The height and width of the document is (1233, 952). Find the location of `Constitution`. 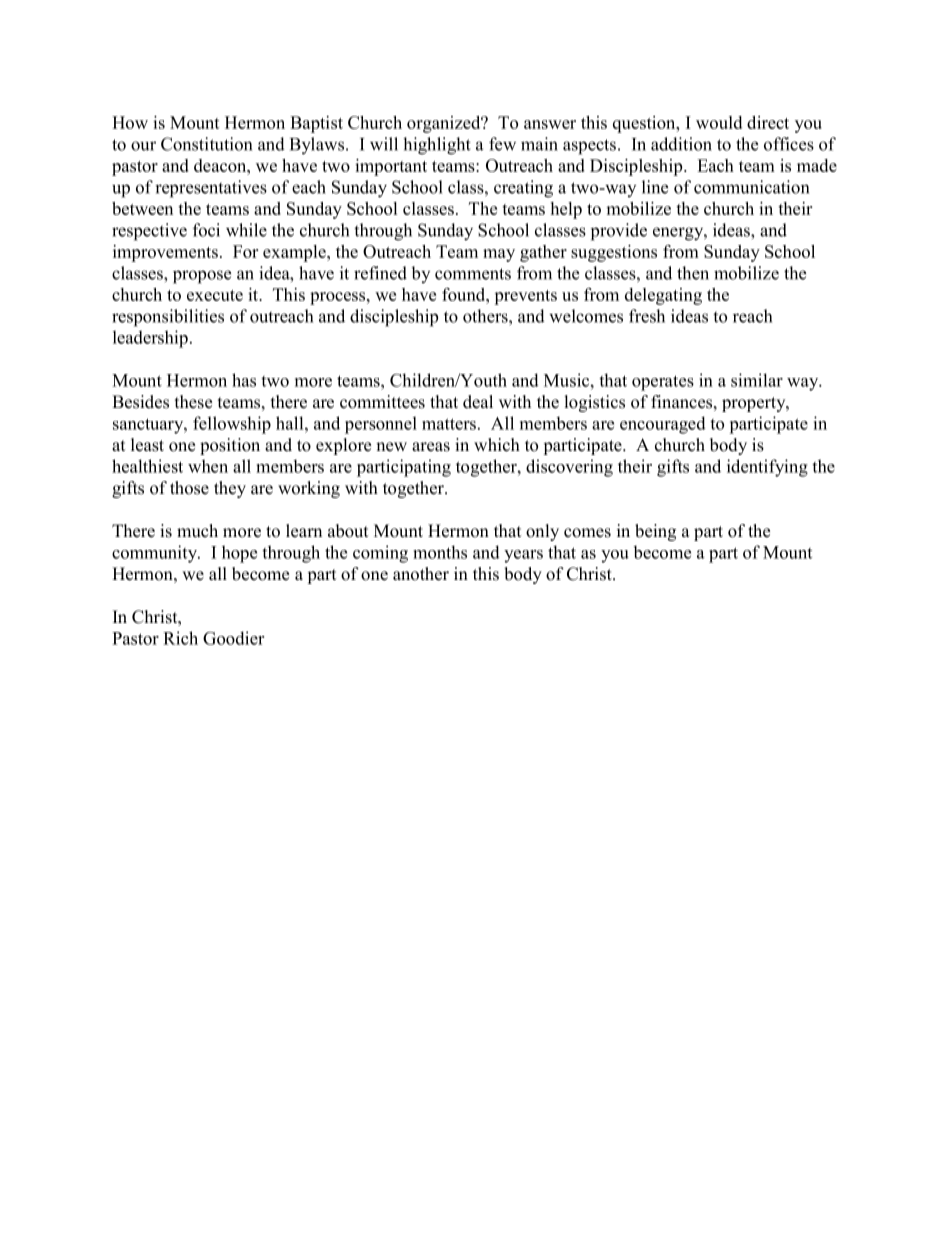

Constitution is located at coordinates (206, 144).
